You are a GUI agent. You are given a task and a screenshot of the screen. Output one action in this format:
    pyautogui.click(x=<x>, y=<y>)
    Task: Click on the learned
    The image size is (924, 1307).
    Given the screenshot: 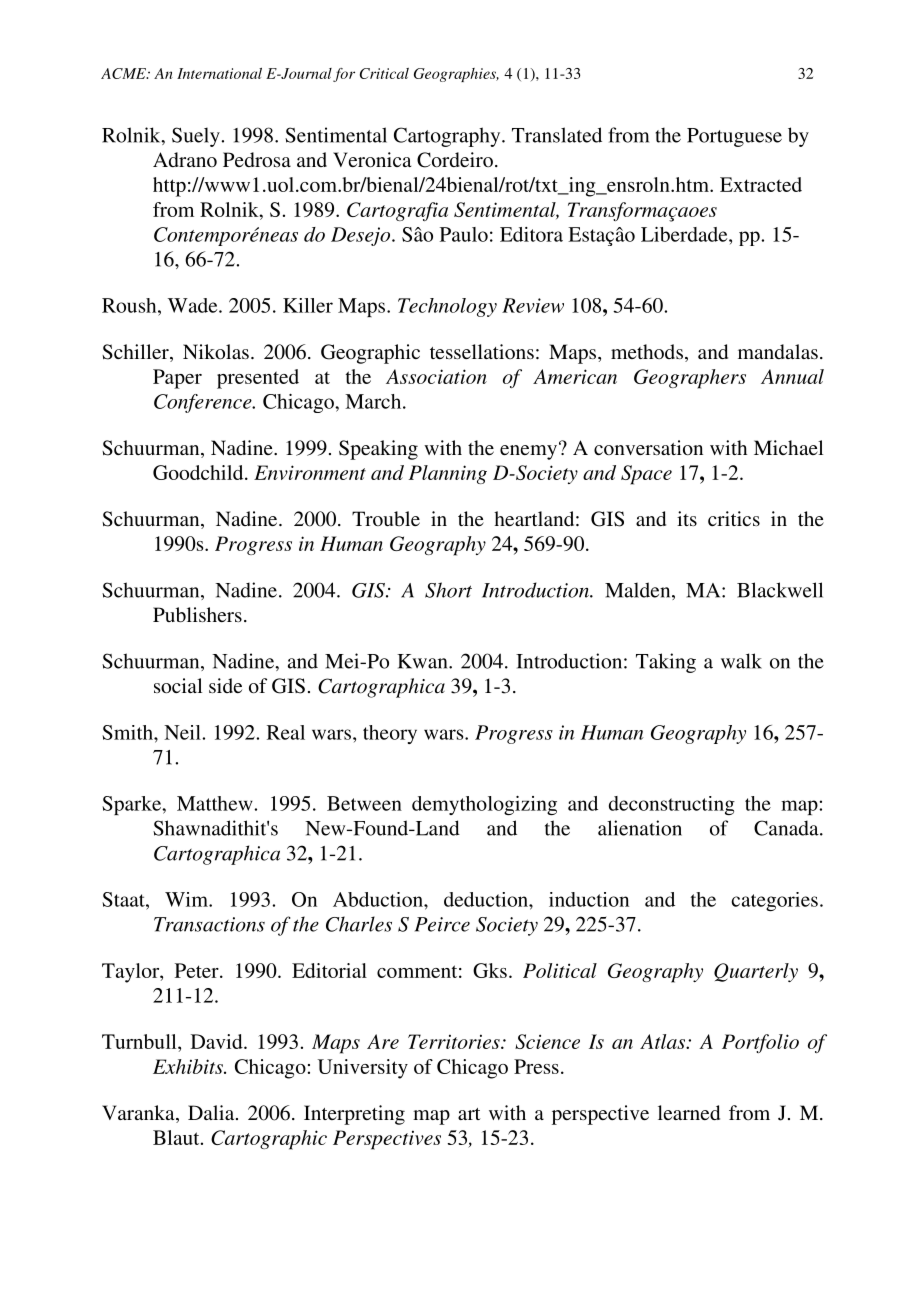 What is the action you would take?
    pyautogui.click(x=689, y=1112)
